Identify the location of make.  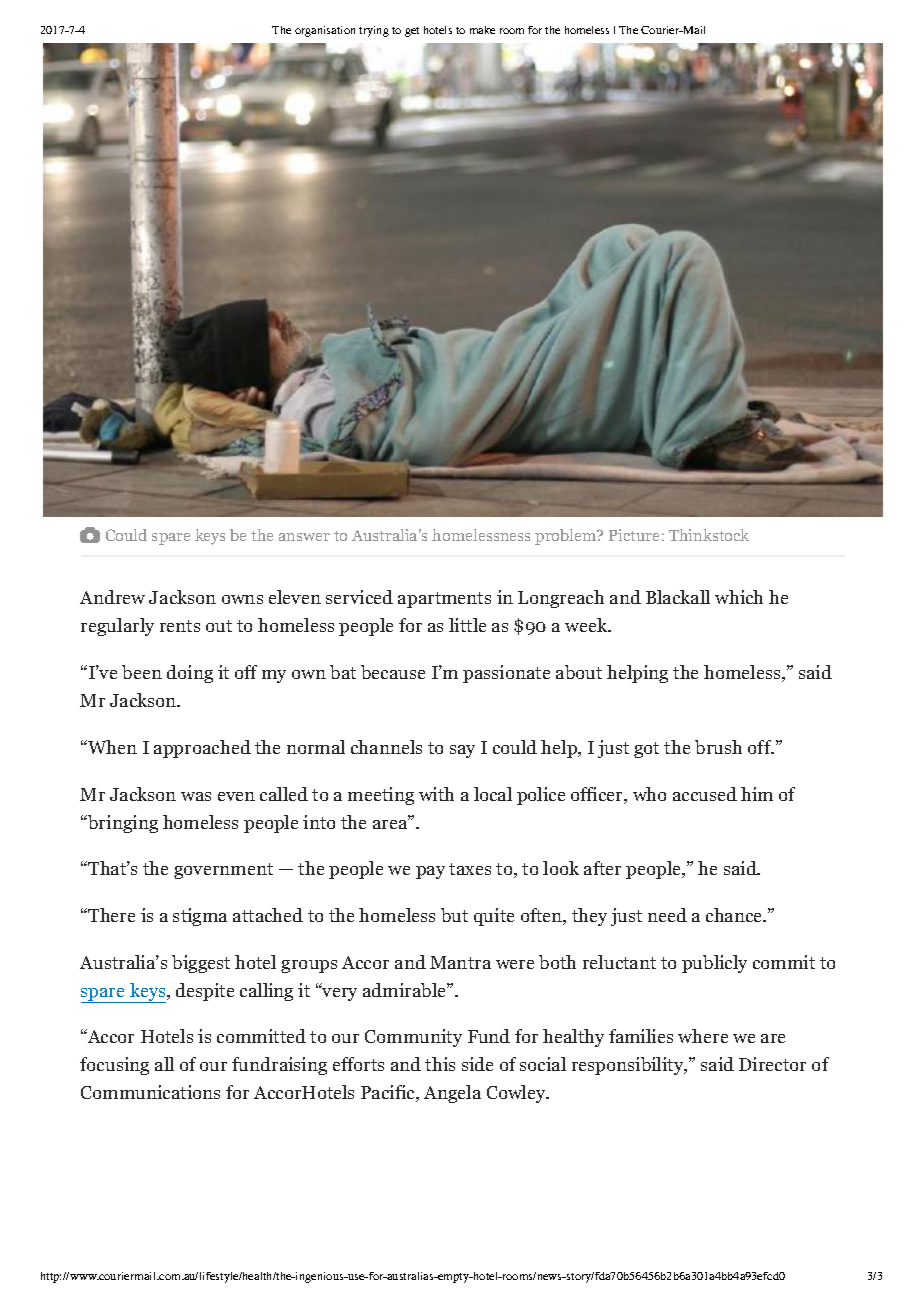
(482, 30).
